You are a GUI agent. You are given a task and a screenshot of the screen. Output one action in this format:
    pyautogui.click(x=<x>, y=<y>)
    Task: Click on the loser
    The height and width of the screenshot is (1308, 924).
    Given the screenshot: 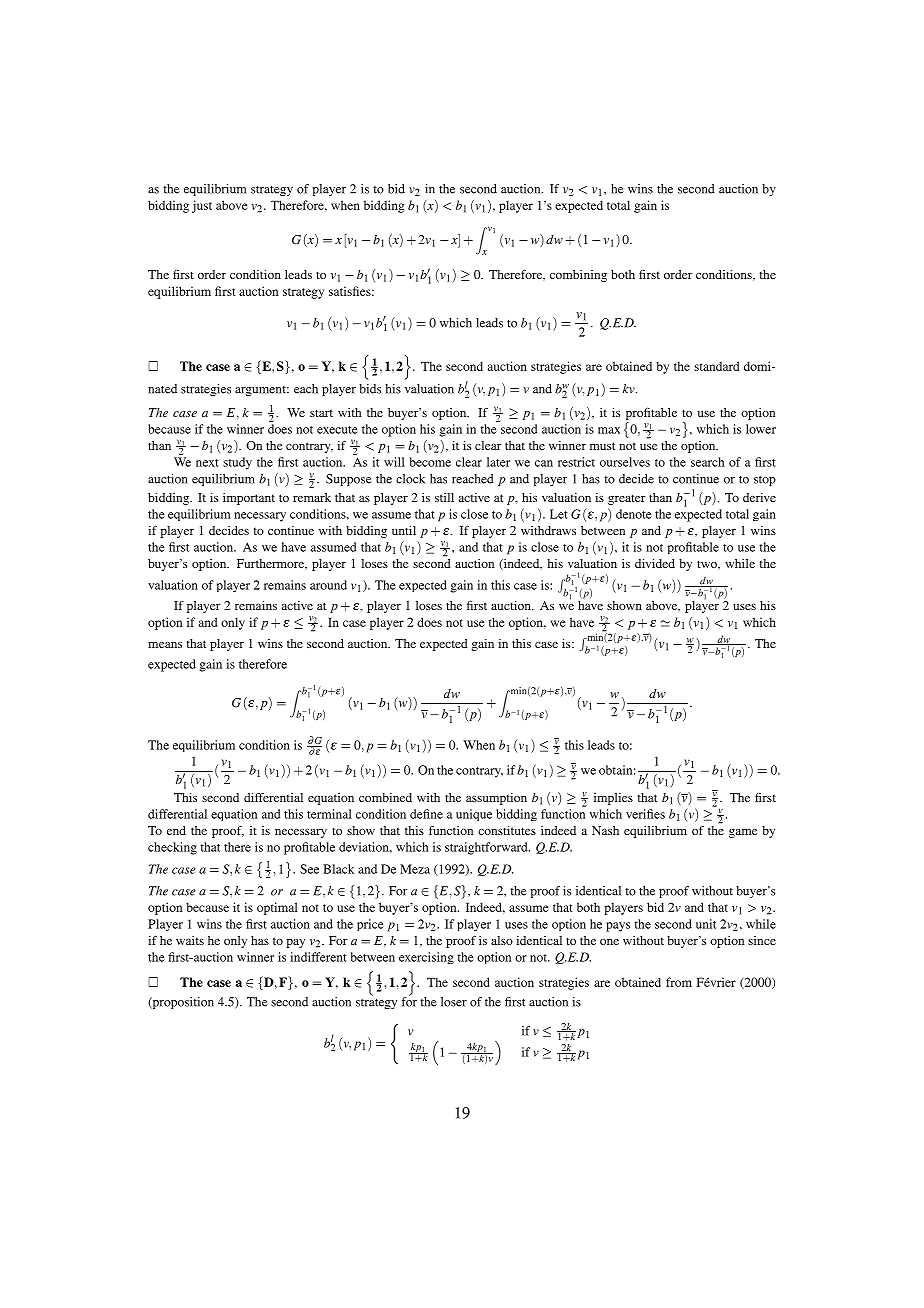 What is the action you would take?
    pyautogui.click(x=454, y=1002)
